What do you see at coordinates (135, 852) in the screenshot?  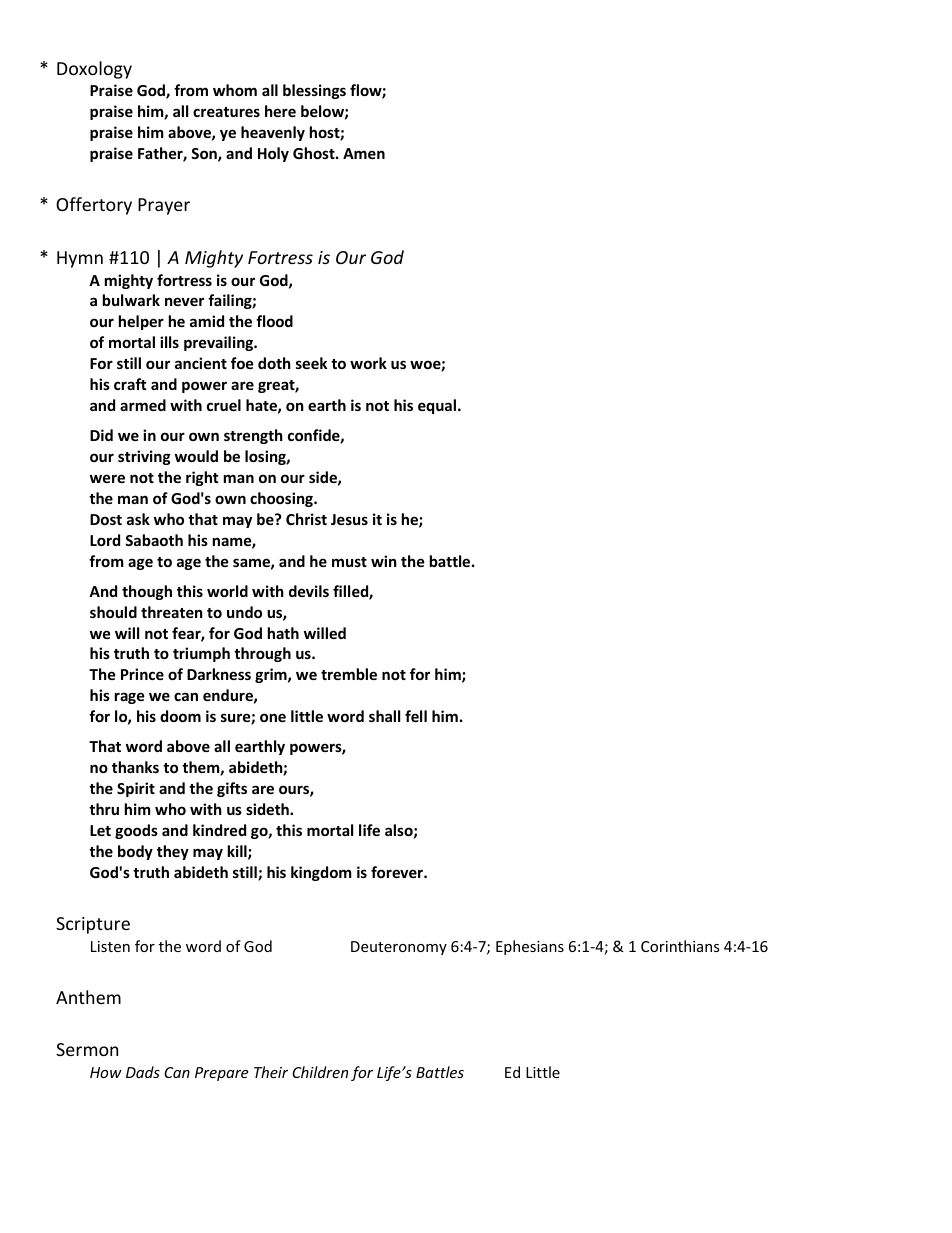 I see `body` at bounding box center [135, 852].
